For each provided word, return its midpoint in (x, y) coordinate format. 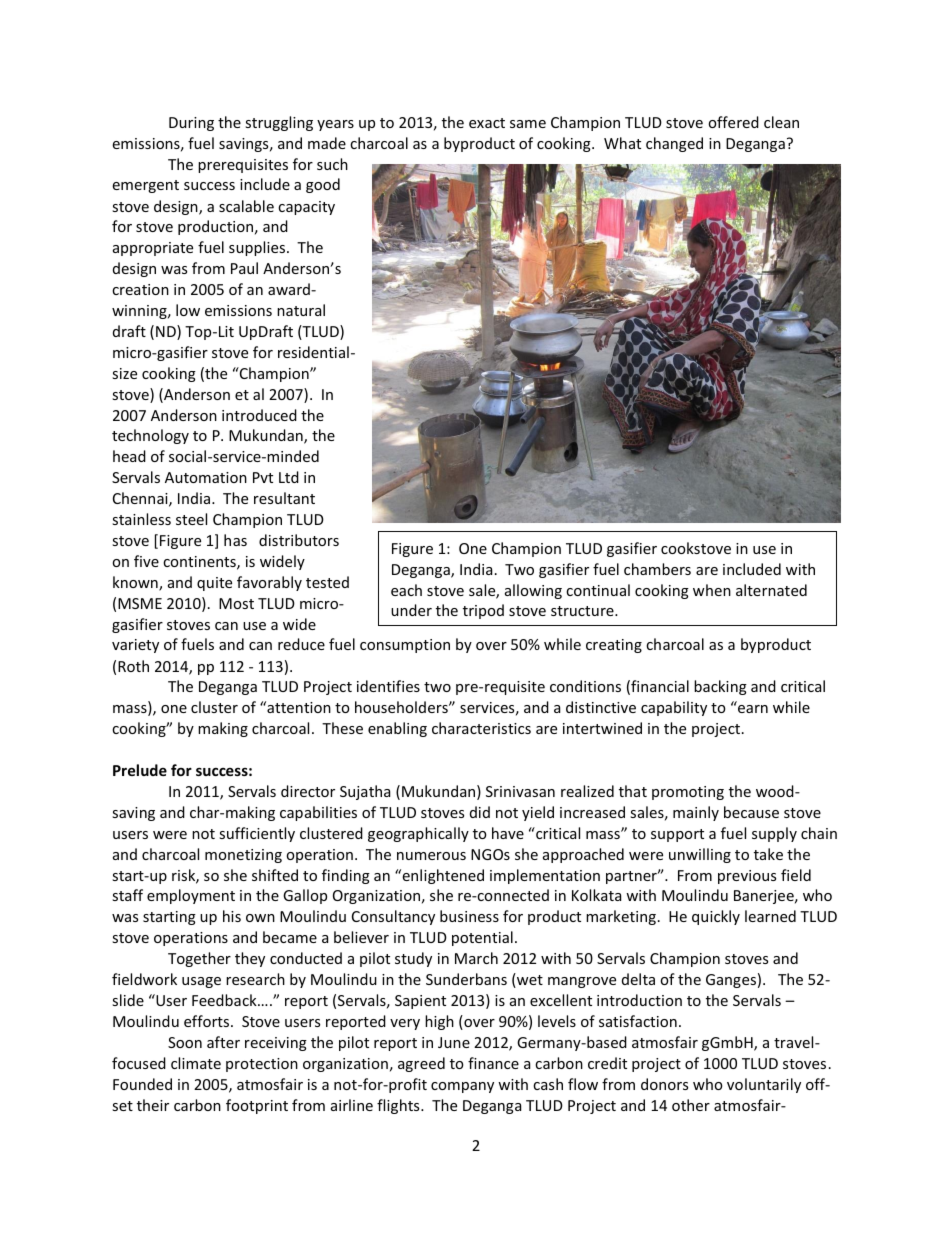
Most (236, 603)
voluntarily (764, 1085)
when (712, 590)
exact (487, 123)
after (223, 1042)
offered (733, 122)
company (462, 1087)
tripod (483, 611)
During (191, 124)
